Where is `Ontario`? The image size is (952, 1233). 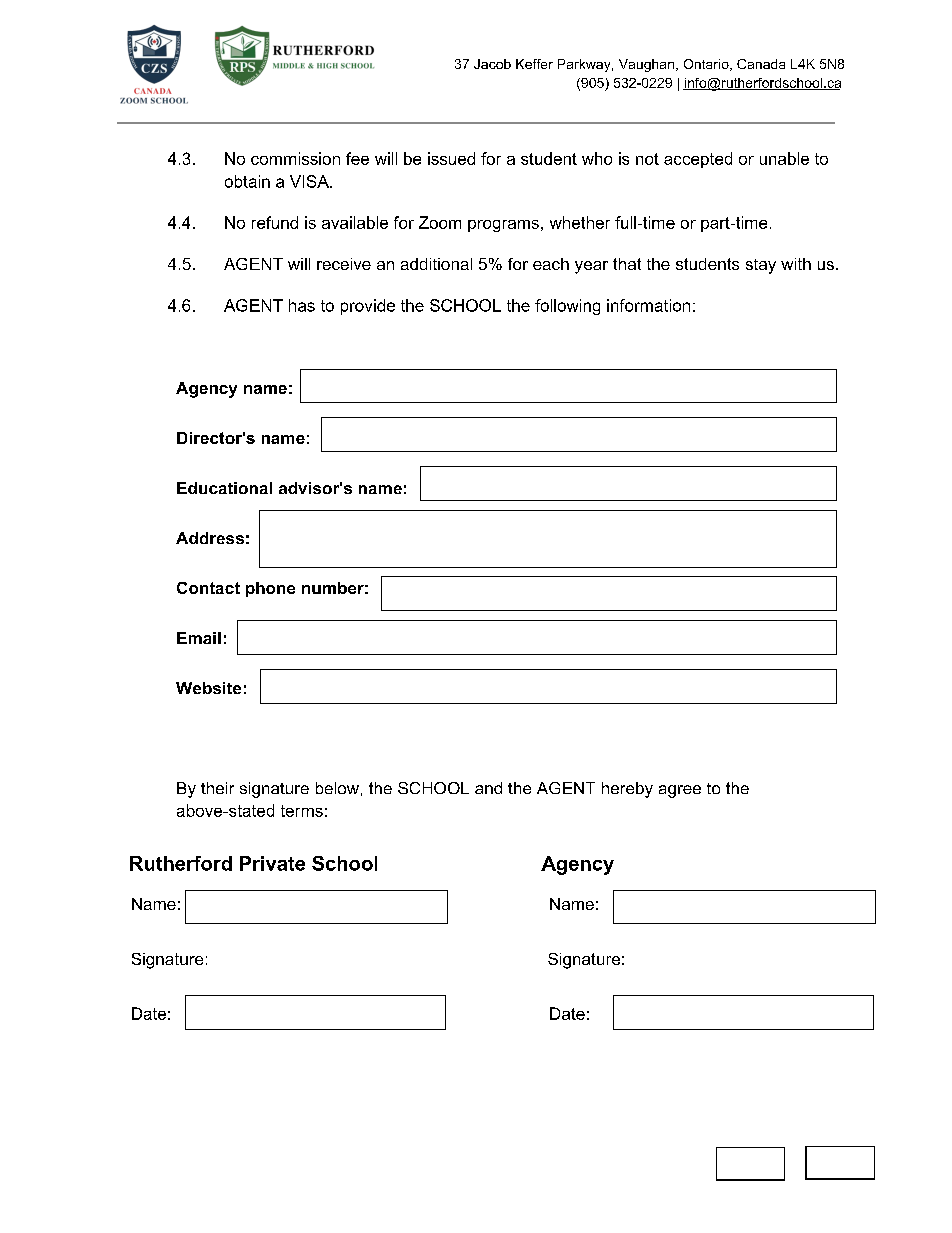 Ontario is located at coordinates (707, 65).
